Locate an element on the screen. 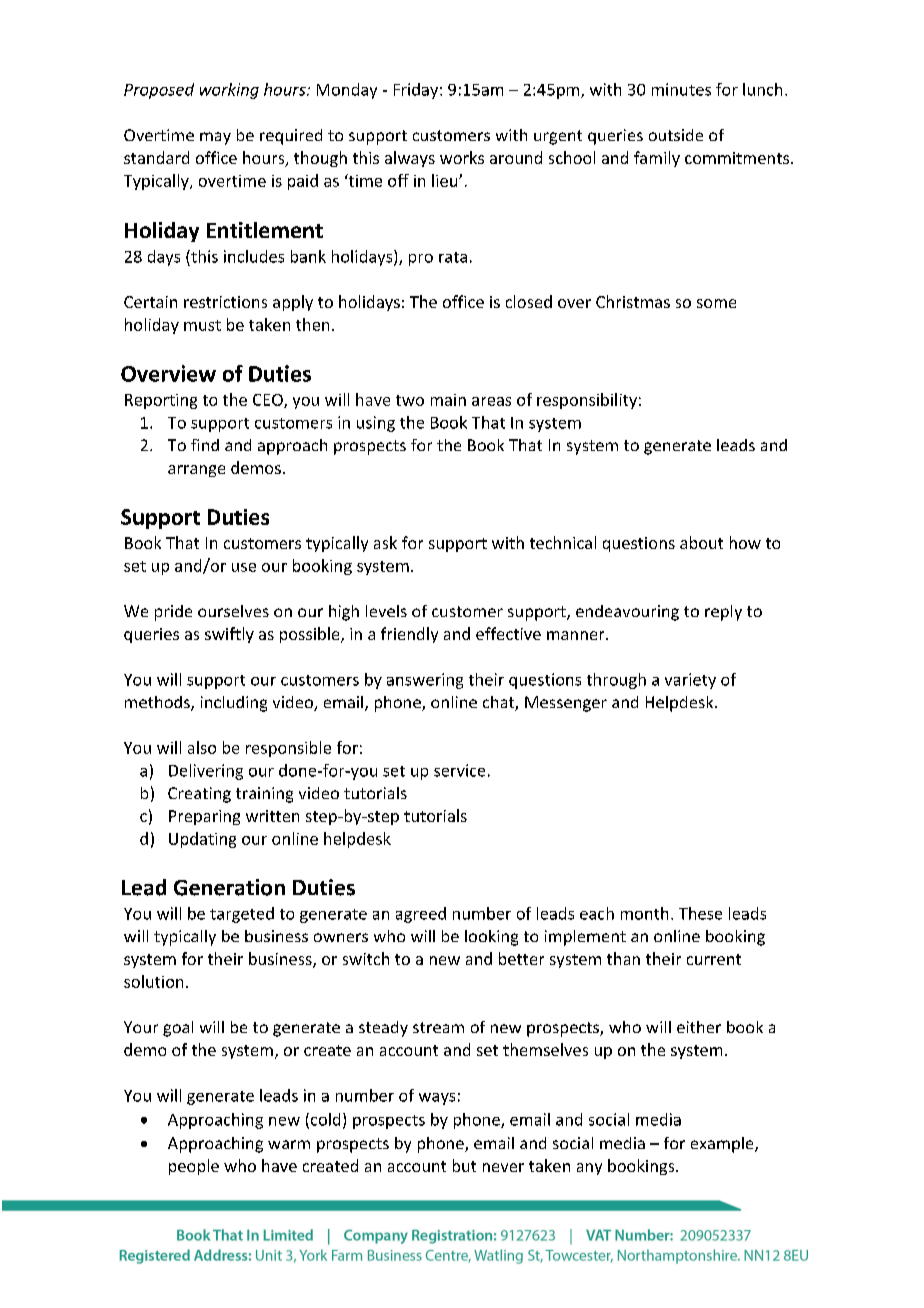 The width and height of the screenshot is (924, 1308). friendly is located at coordinates (409, 635).
